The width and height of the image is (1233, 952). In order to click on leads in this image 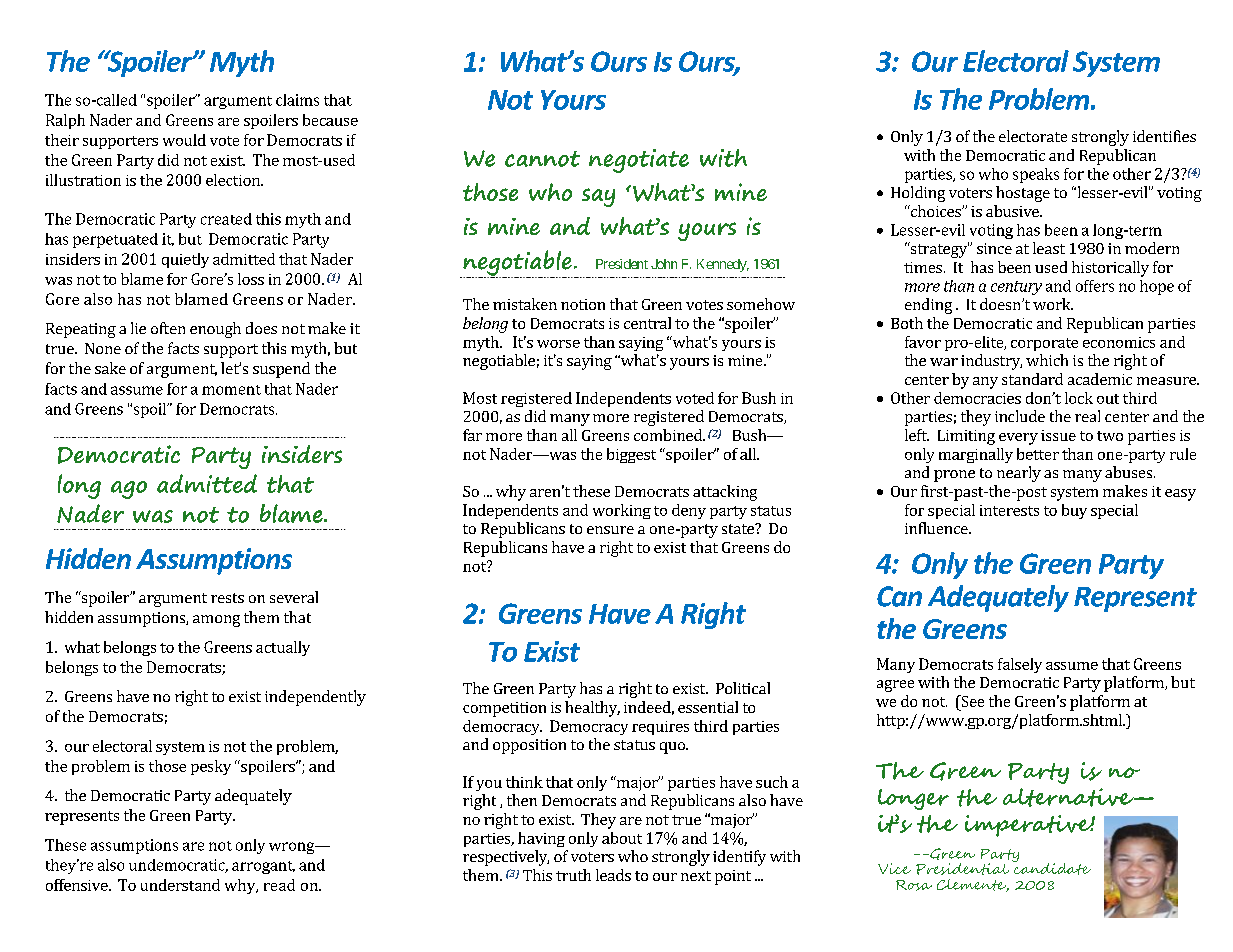, I will do `click(613, 875)`.
